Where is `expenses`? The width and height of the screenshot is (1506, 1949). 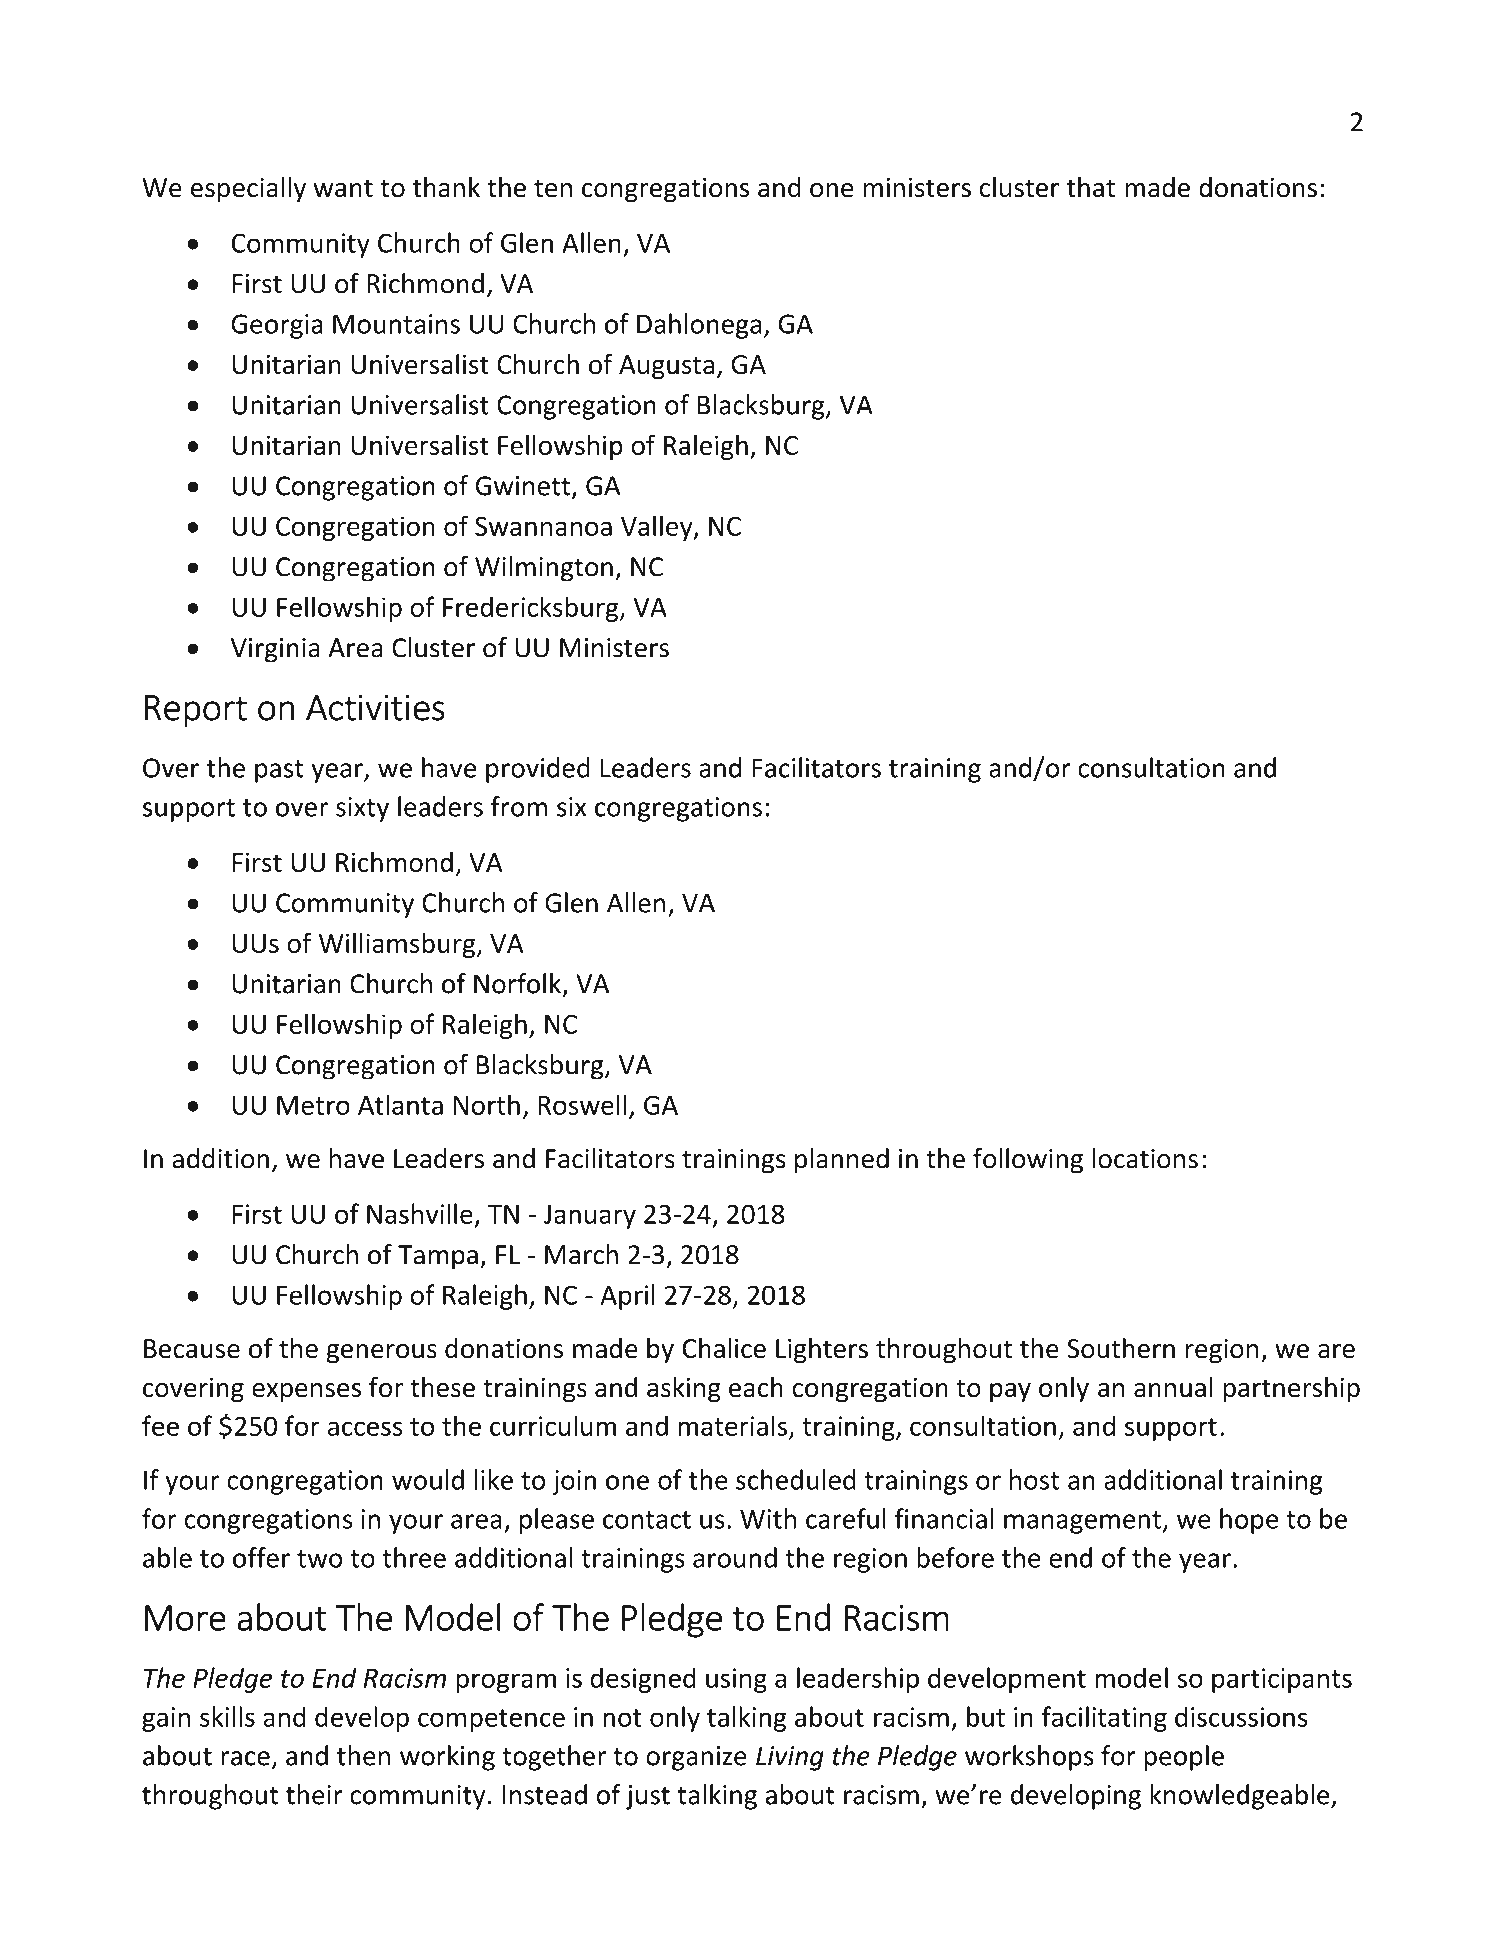
expenses is located at coordinates (306, 1392).
